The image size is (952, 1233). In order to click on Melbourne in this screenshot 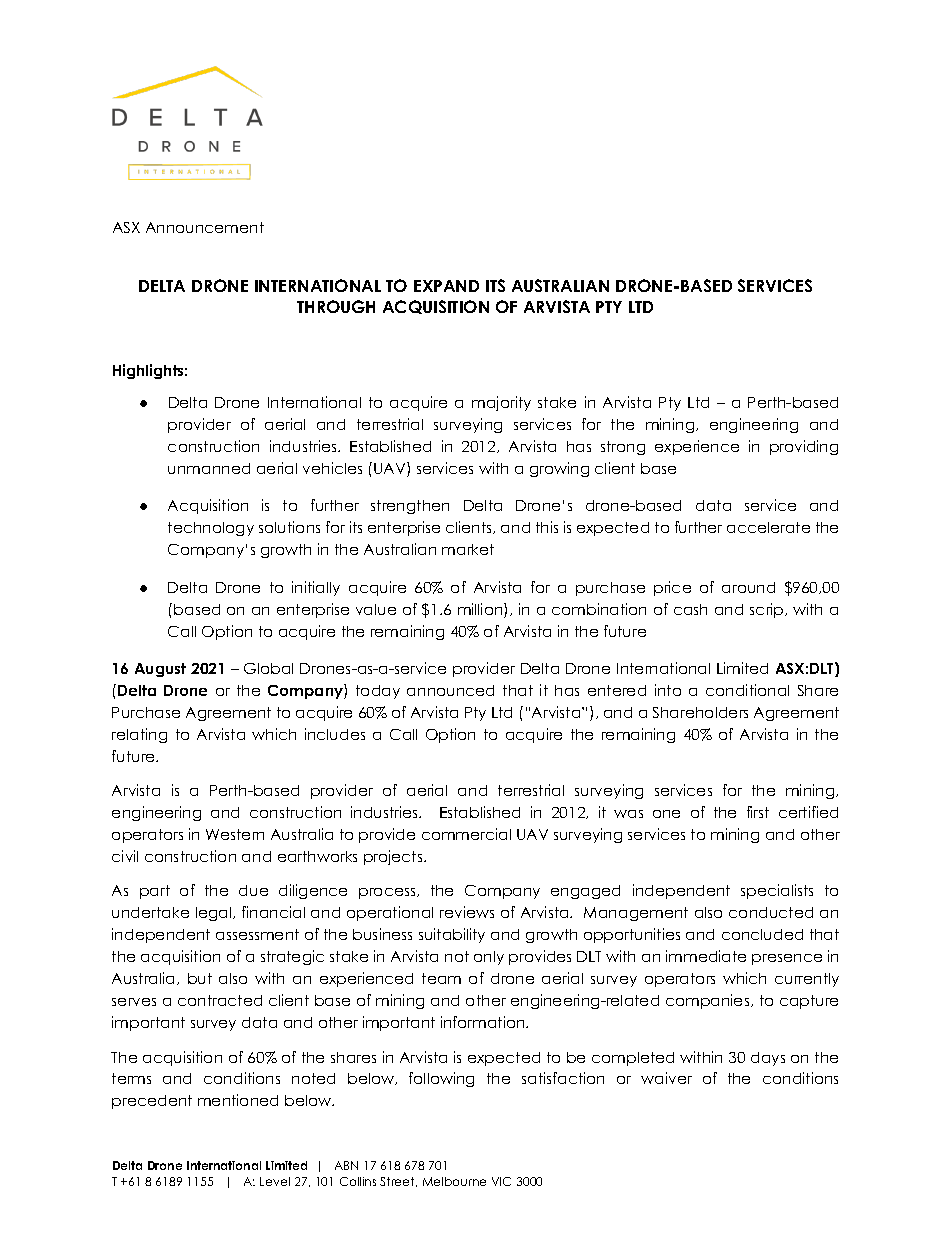, I will do `click(454, 1181)`.
